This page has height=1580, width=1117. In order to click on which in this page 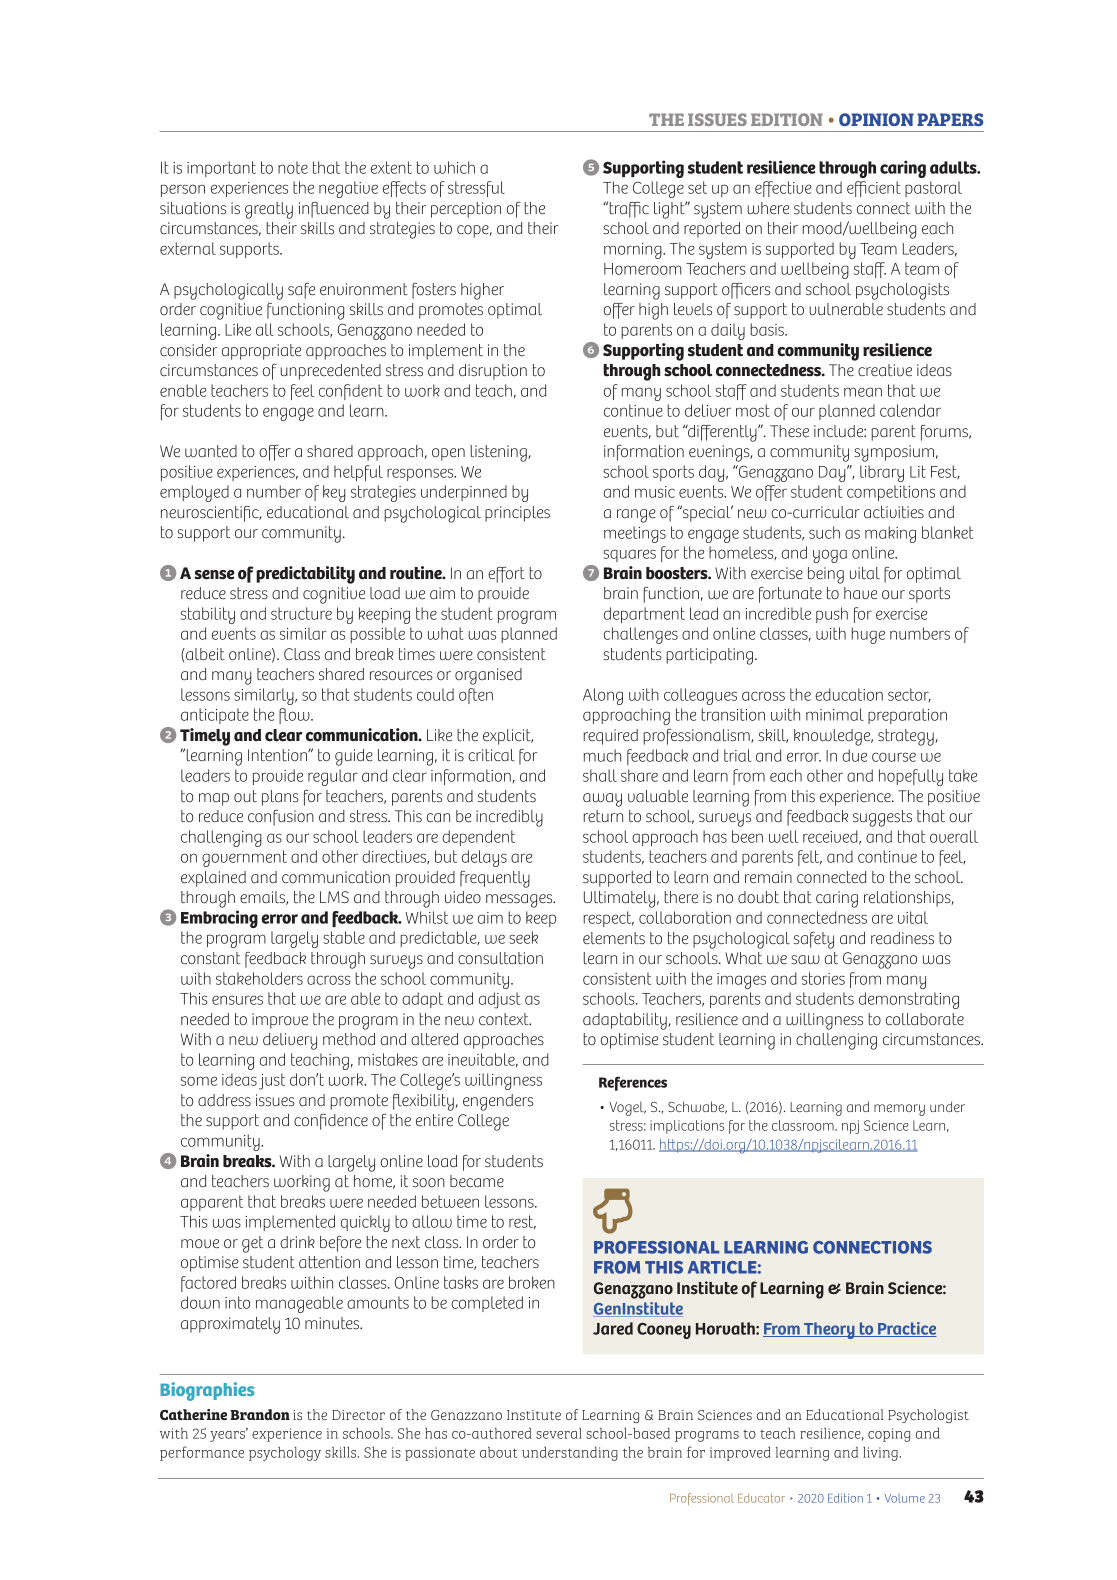, I will do `click(454, 167)`.
